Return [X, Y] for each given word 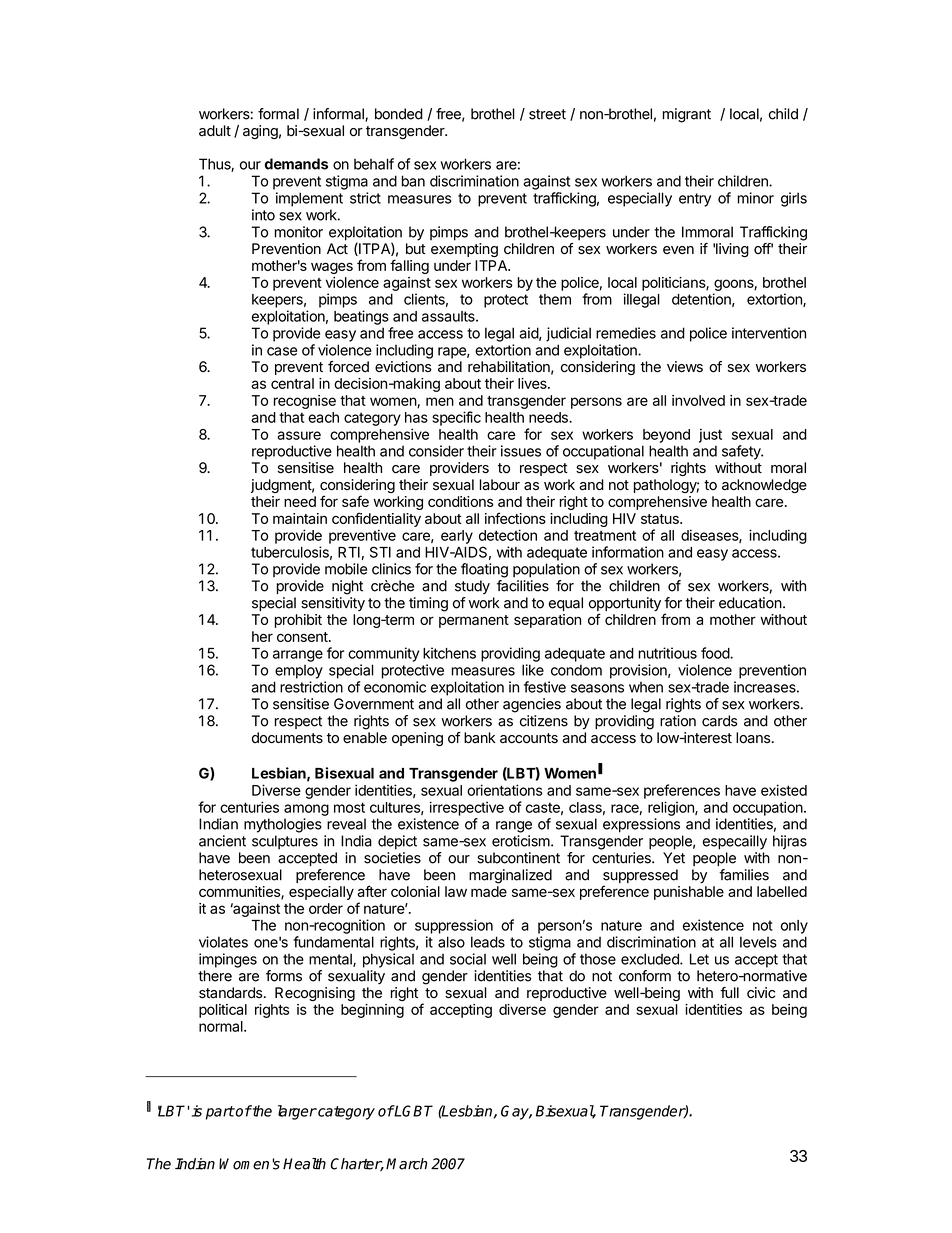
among [306, 810]
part [220, 1113]
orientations [505, 790]
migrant [687, 115]
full [729, 992]
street [547, 114]
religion [672, 808]
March [406, 1164]
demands [296, 164]
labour [500, 485]
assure [299, 435]
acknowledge [764, 486]
